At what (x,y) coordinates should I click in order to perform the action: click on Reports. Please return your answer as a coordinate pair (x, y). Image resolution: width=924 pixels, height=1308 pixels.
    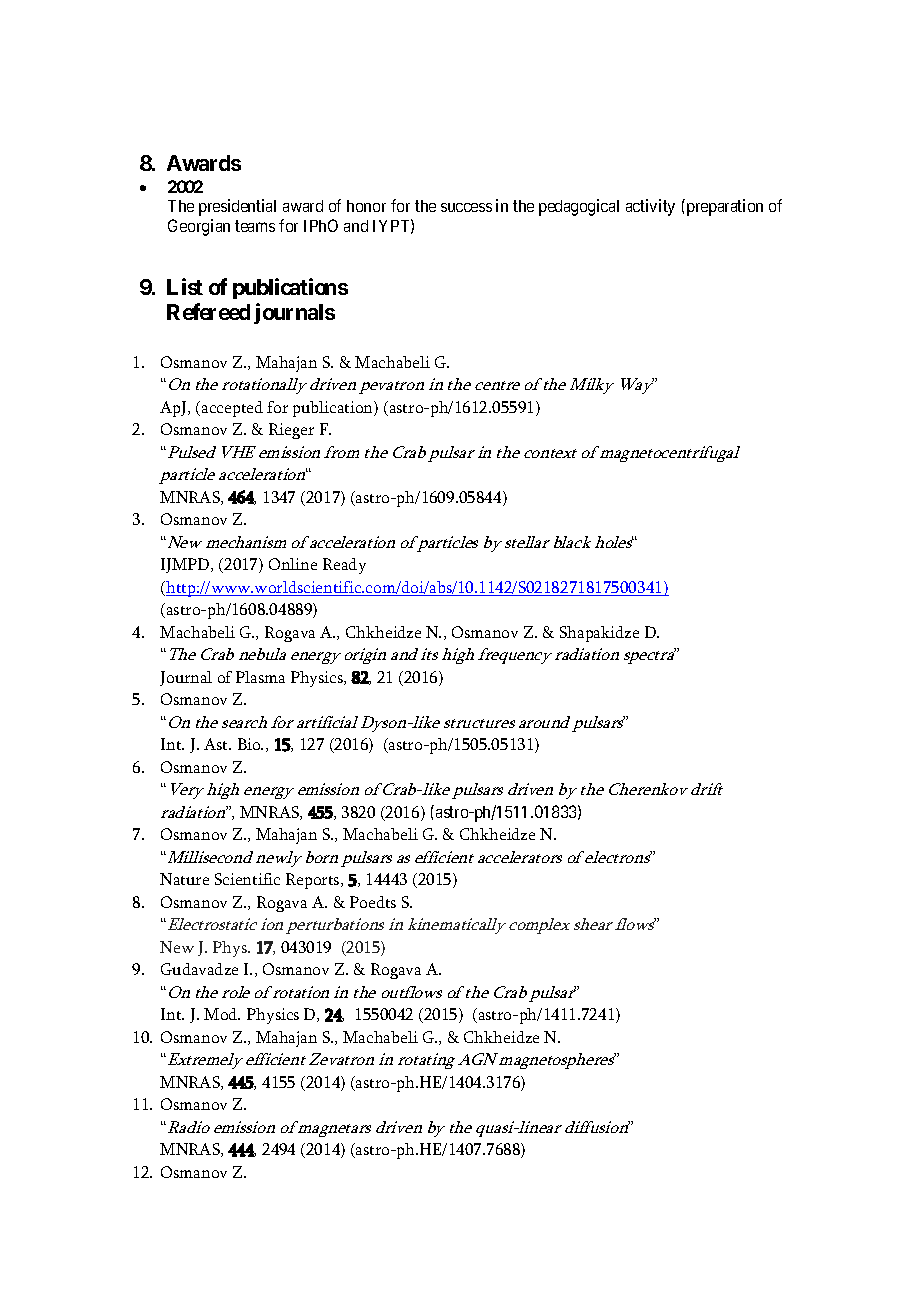
    Looking at the image, I should click on (314, 881).
